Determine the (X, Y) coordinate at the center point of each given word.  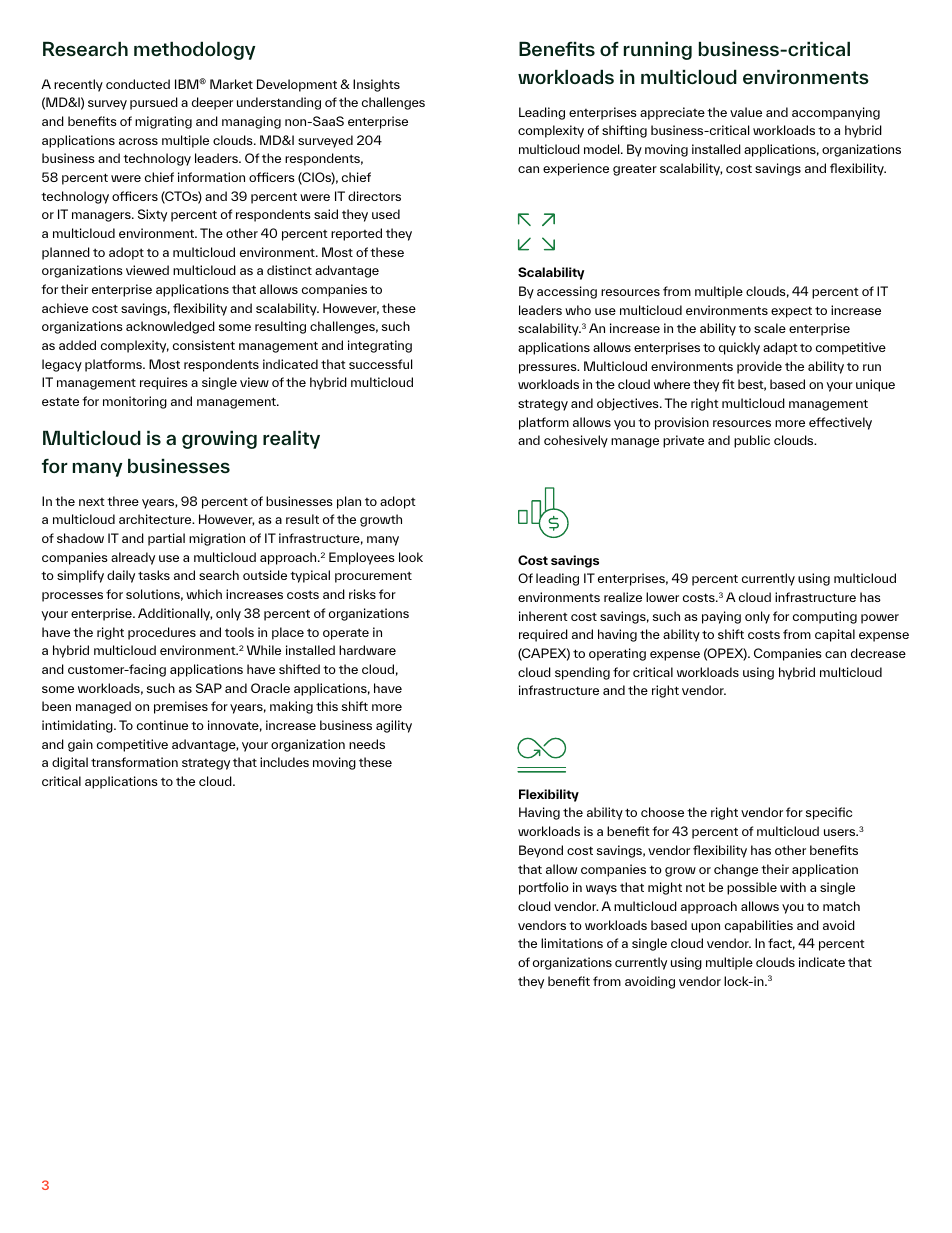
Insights (376, 85)
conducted (138, 84)
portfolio (544, 888)
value (746, 112)
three (123, 501)
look (411, 557)
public (752, 441)
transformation (134, 762)
